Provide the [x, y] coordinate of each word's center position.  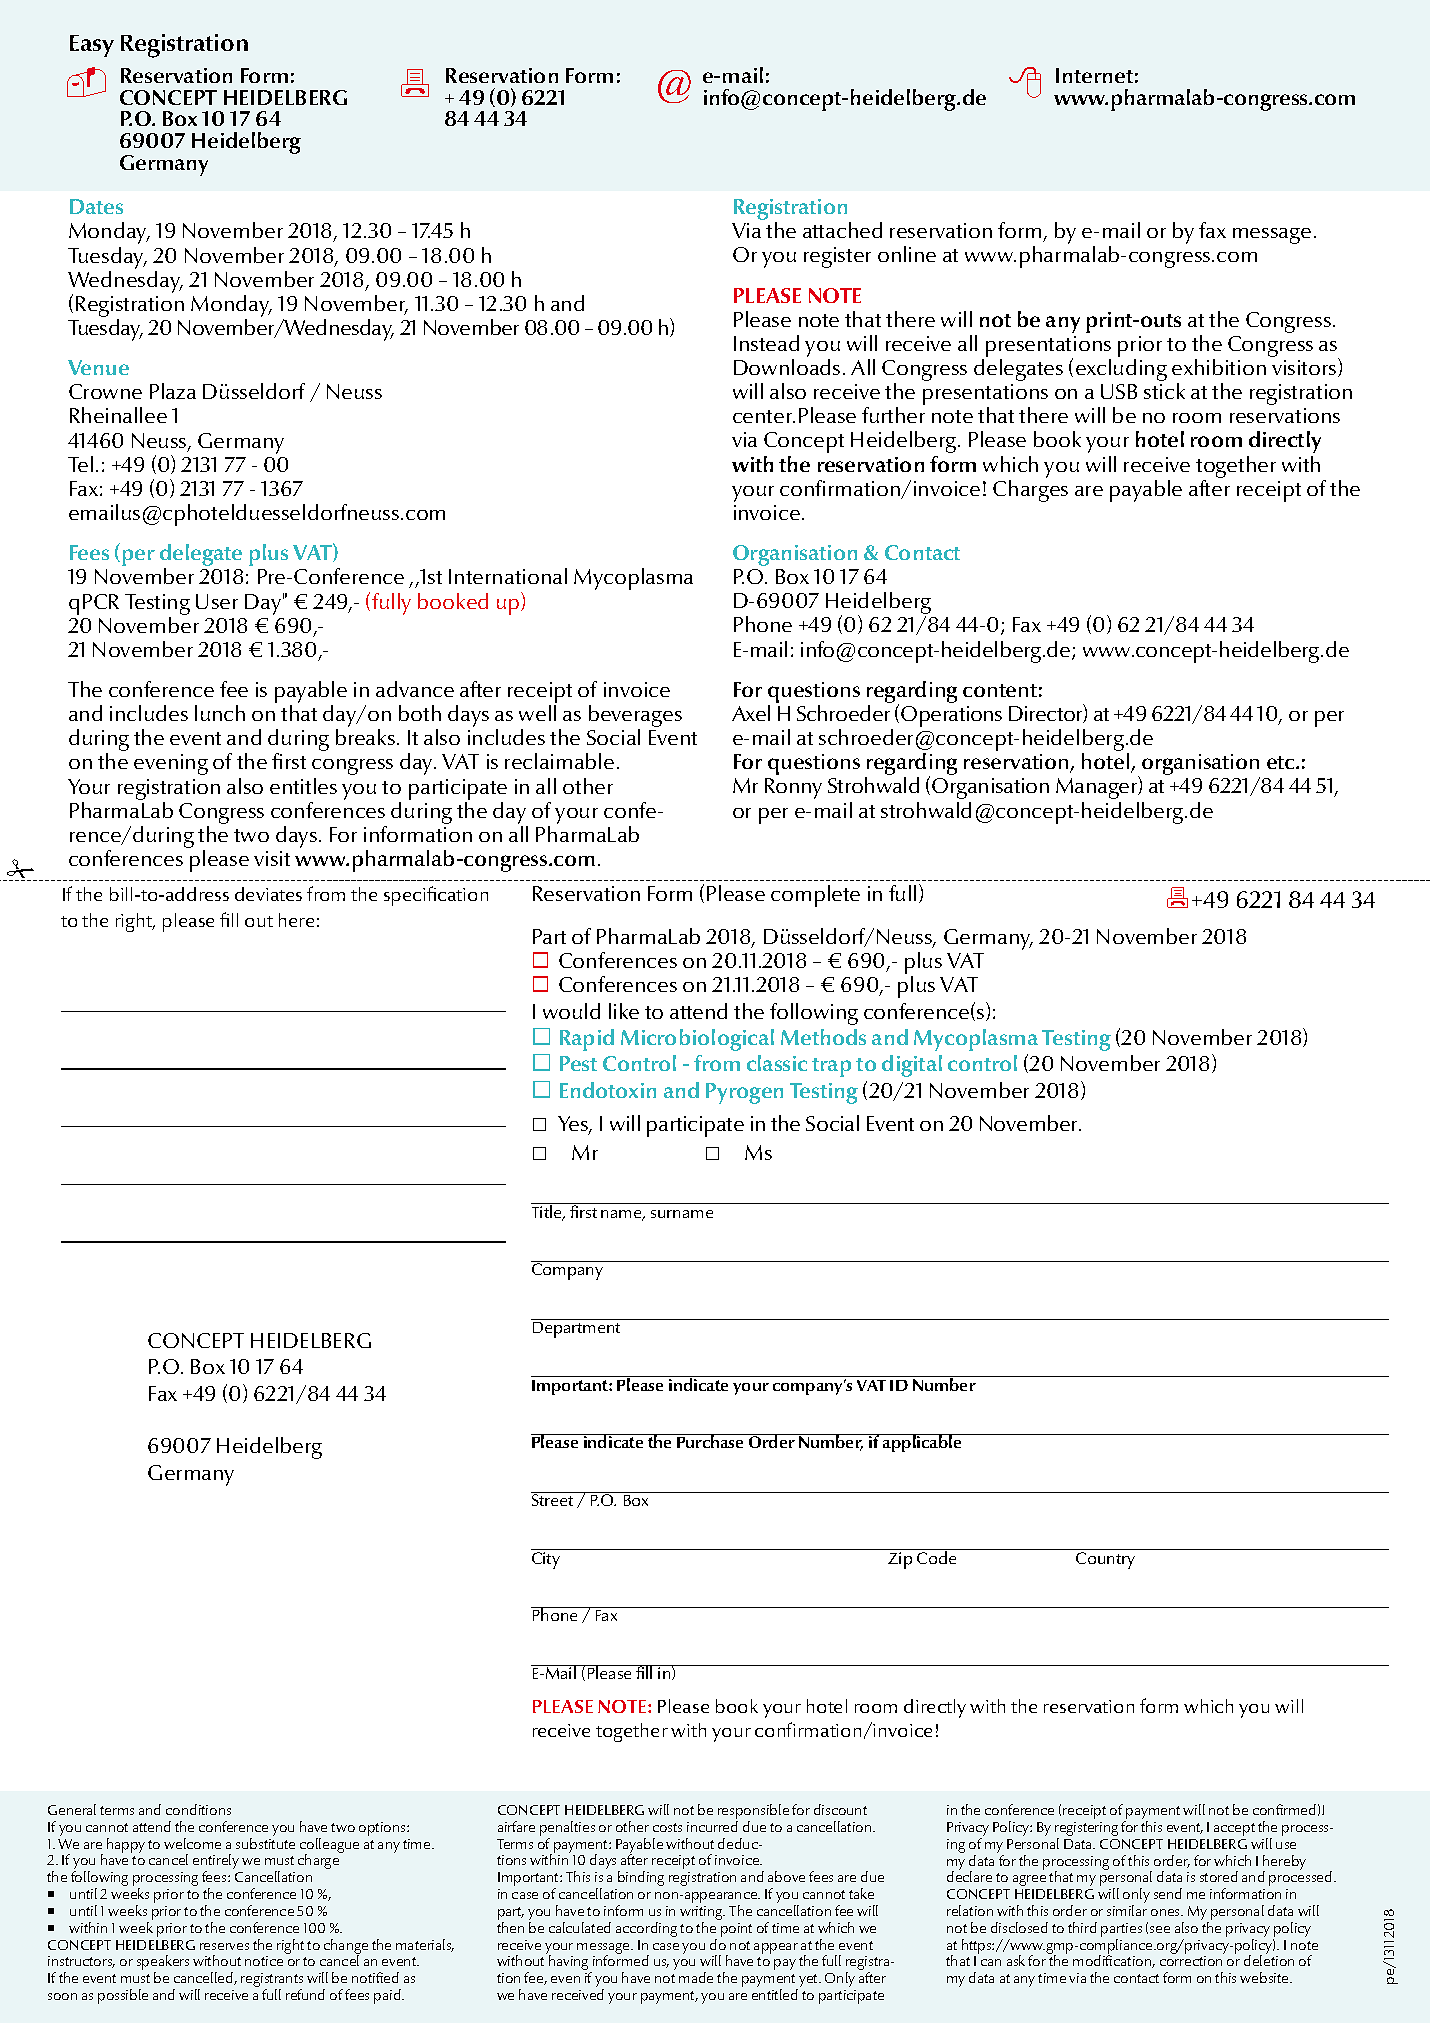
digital [912, 1066]
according [646, 1929]
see [1160, 1929]
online [907, 254]
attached [842, 230]
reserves [224, 1946]
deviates [268, 894]
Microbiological [697, 1040]
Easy [92, 46]
